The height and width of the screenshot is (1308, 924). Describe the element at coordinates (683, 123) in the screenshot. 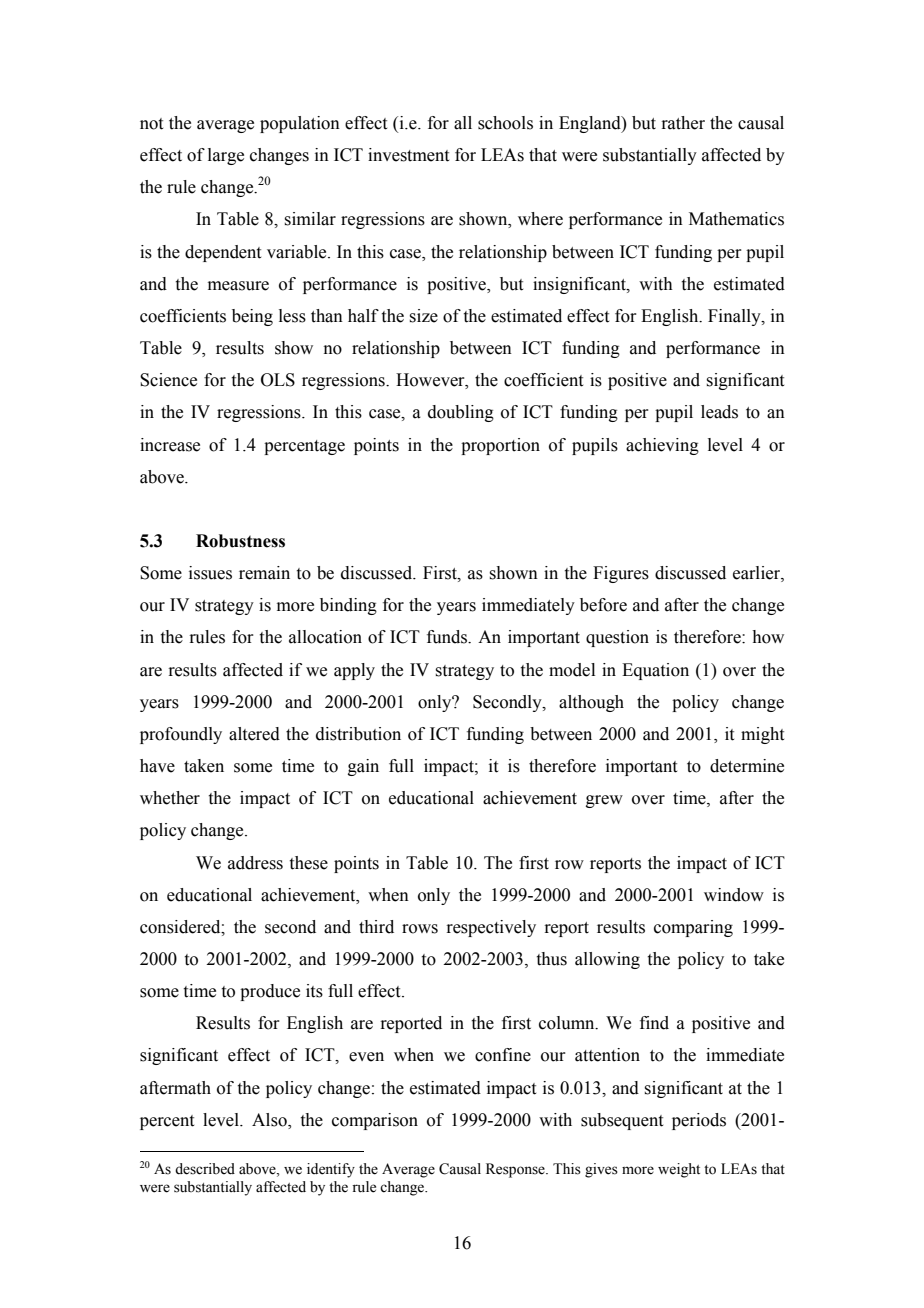

I see `rather` at that location.
